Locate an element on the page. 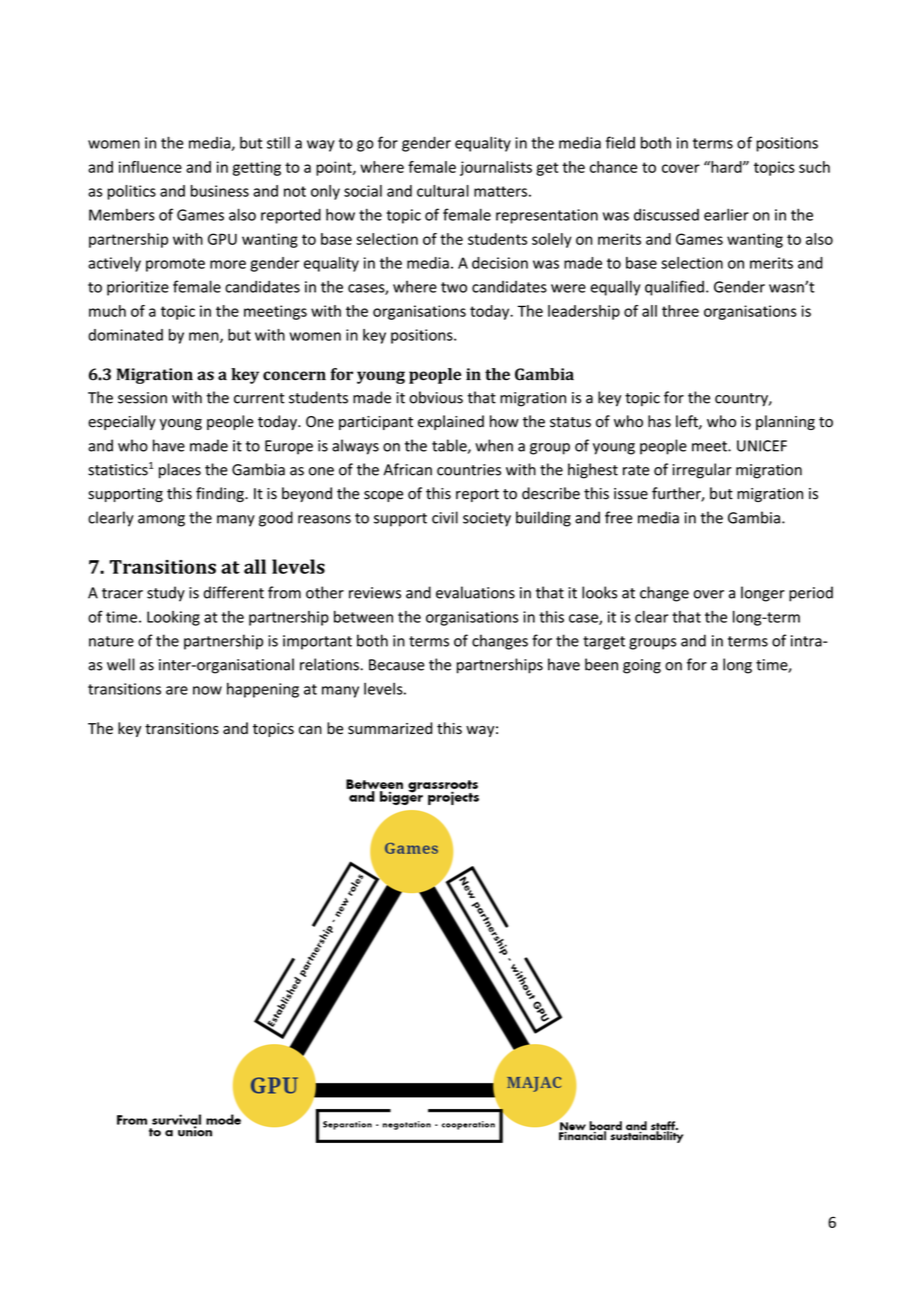 This image has height=1308, width=924. especially is located at coordinates (122, 422).
